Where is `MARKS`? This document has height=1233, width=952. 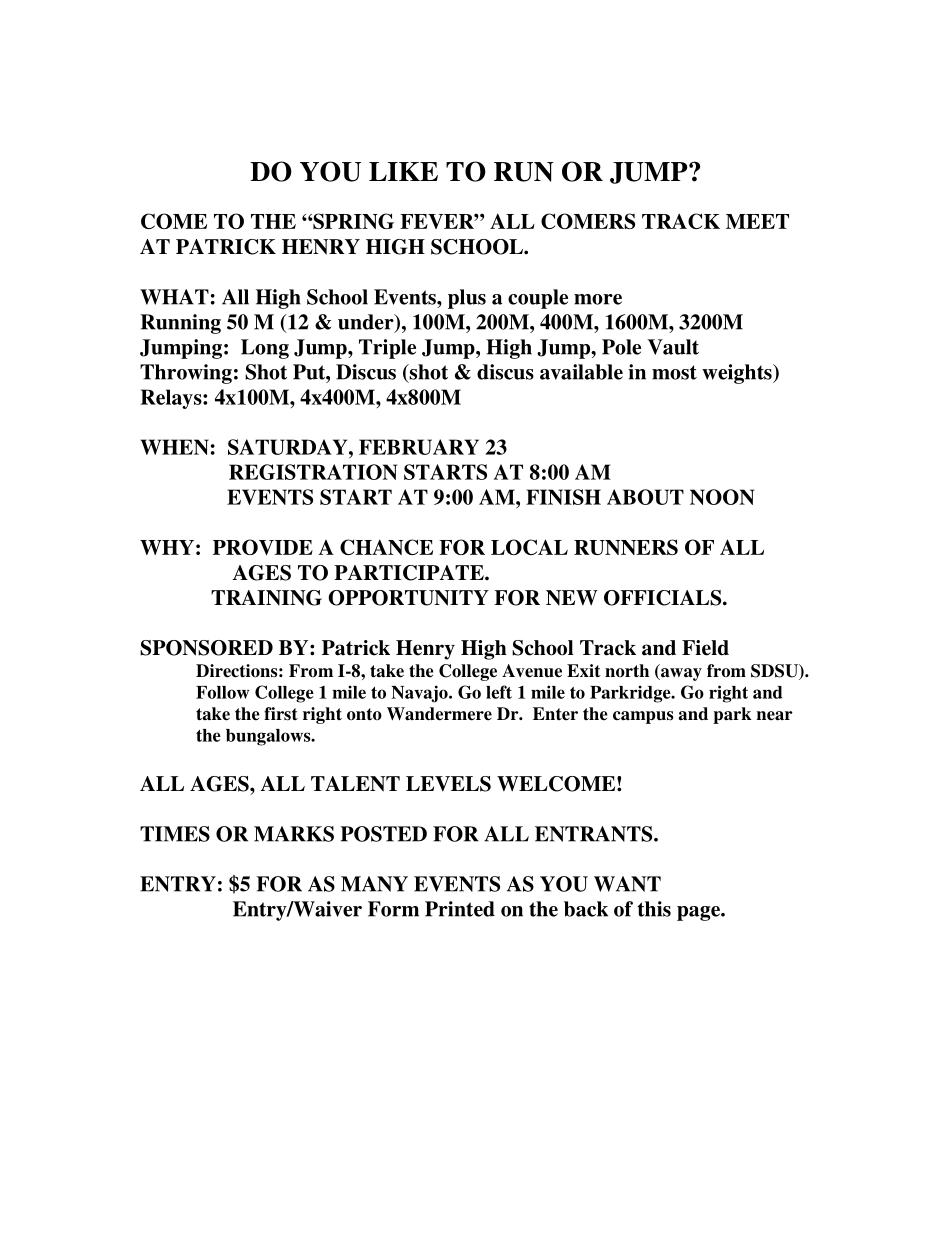 MARKS is located at coordinates (294, 834).
